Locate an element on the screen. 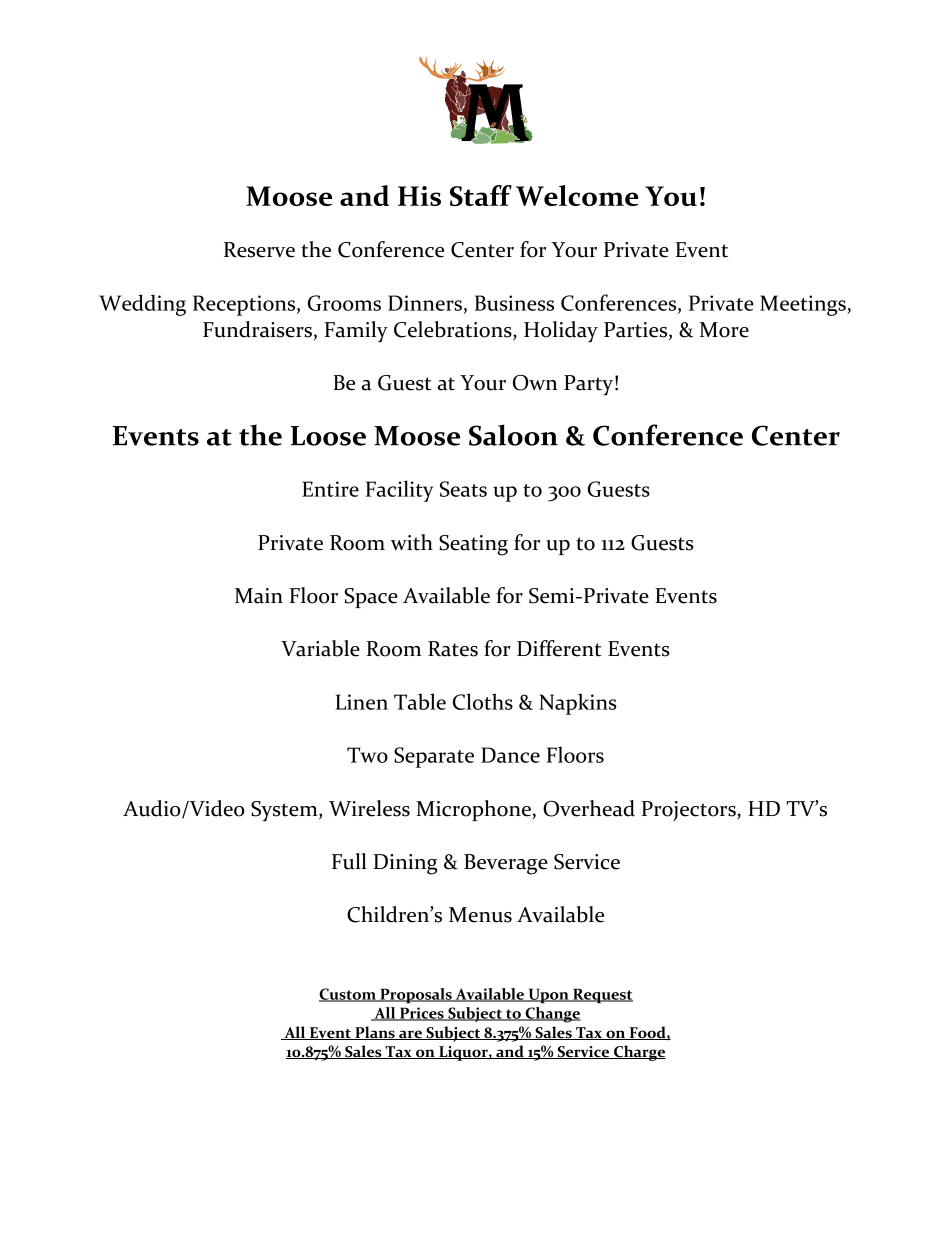  Staff is located at coordinates (481, 195).
